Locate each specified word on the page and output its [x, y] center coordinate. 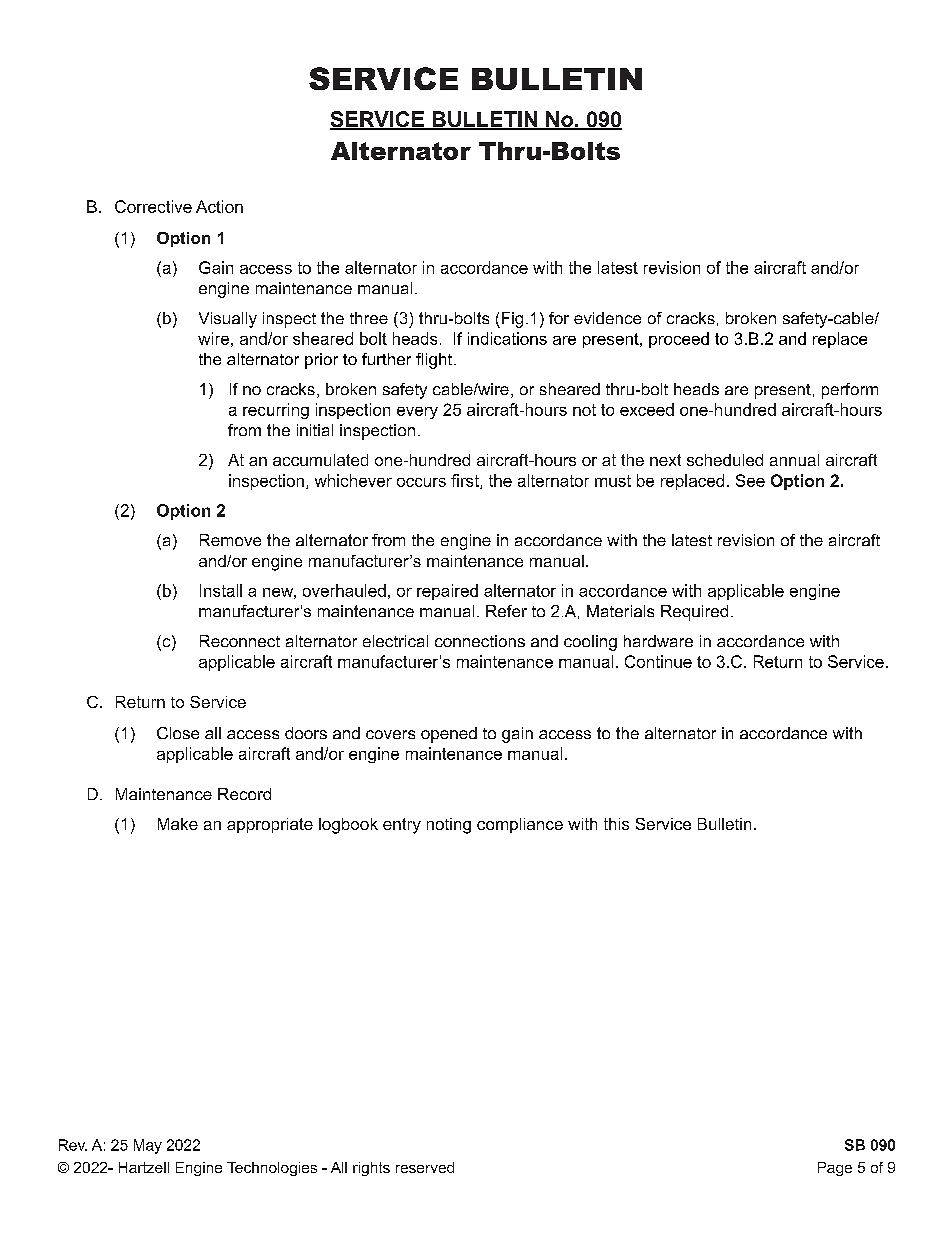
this [616, 824]
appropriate [270, 825]
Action [219, 206]
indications [507, 338]
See [750, 480]
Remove [230, 540]
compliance [520, 825]
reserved [425, 1167]
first [466, 481]
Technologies [272, 1169]
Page [835, 1169]
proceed [679, 340]
